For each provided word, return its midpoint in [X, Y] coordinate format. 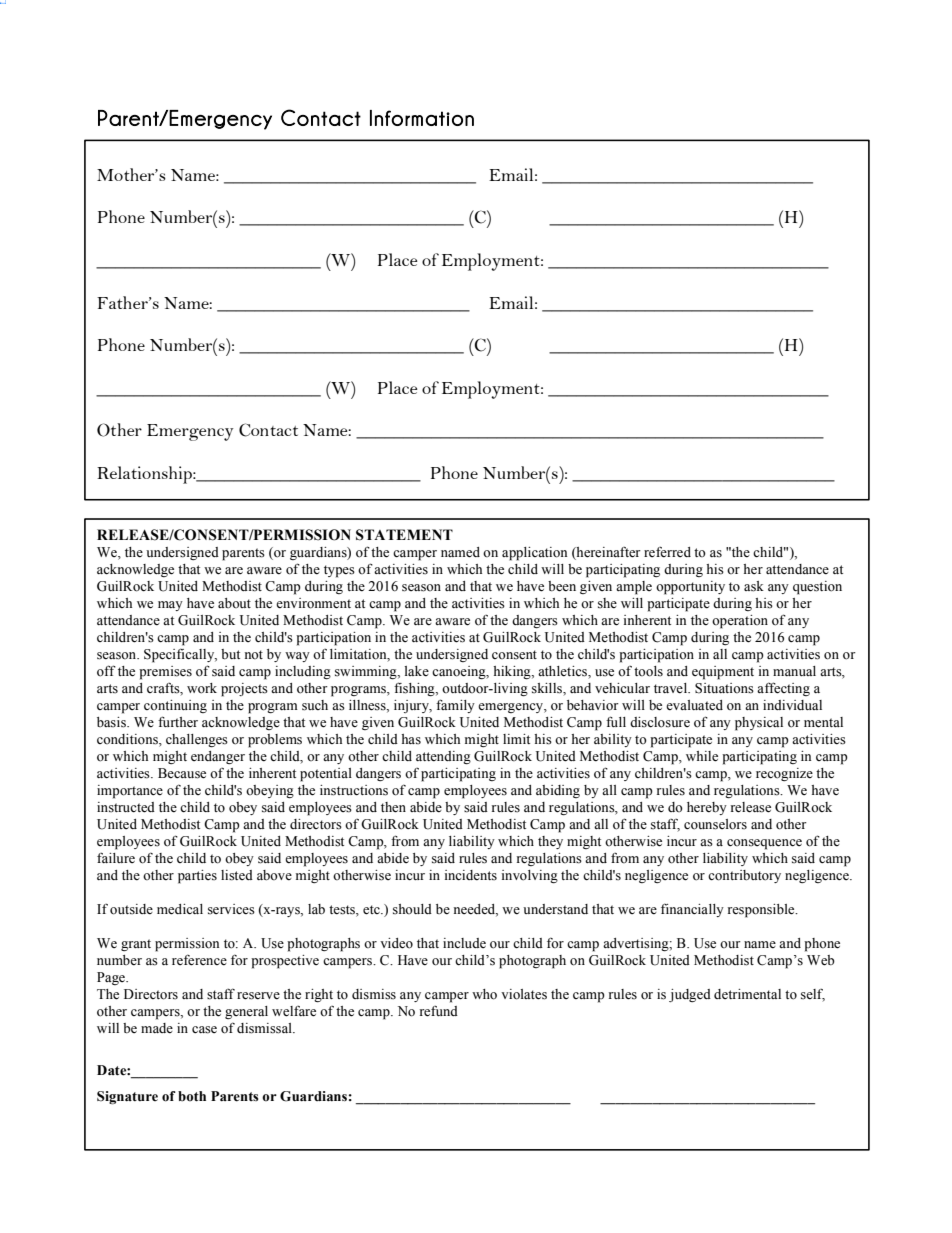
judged [690, 995]
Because [182, 773]
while [702, 756]
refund [439, 1011]
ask [754, 586]
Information [422, 118]
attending [443, 757]
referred [667, 551]
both [192, 1096]
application [534, 554]
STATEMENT [404, 535]
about [234, 603]
